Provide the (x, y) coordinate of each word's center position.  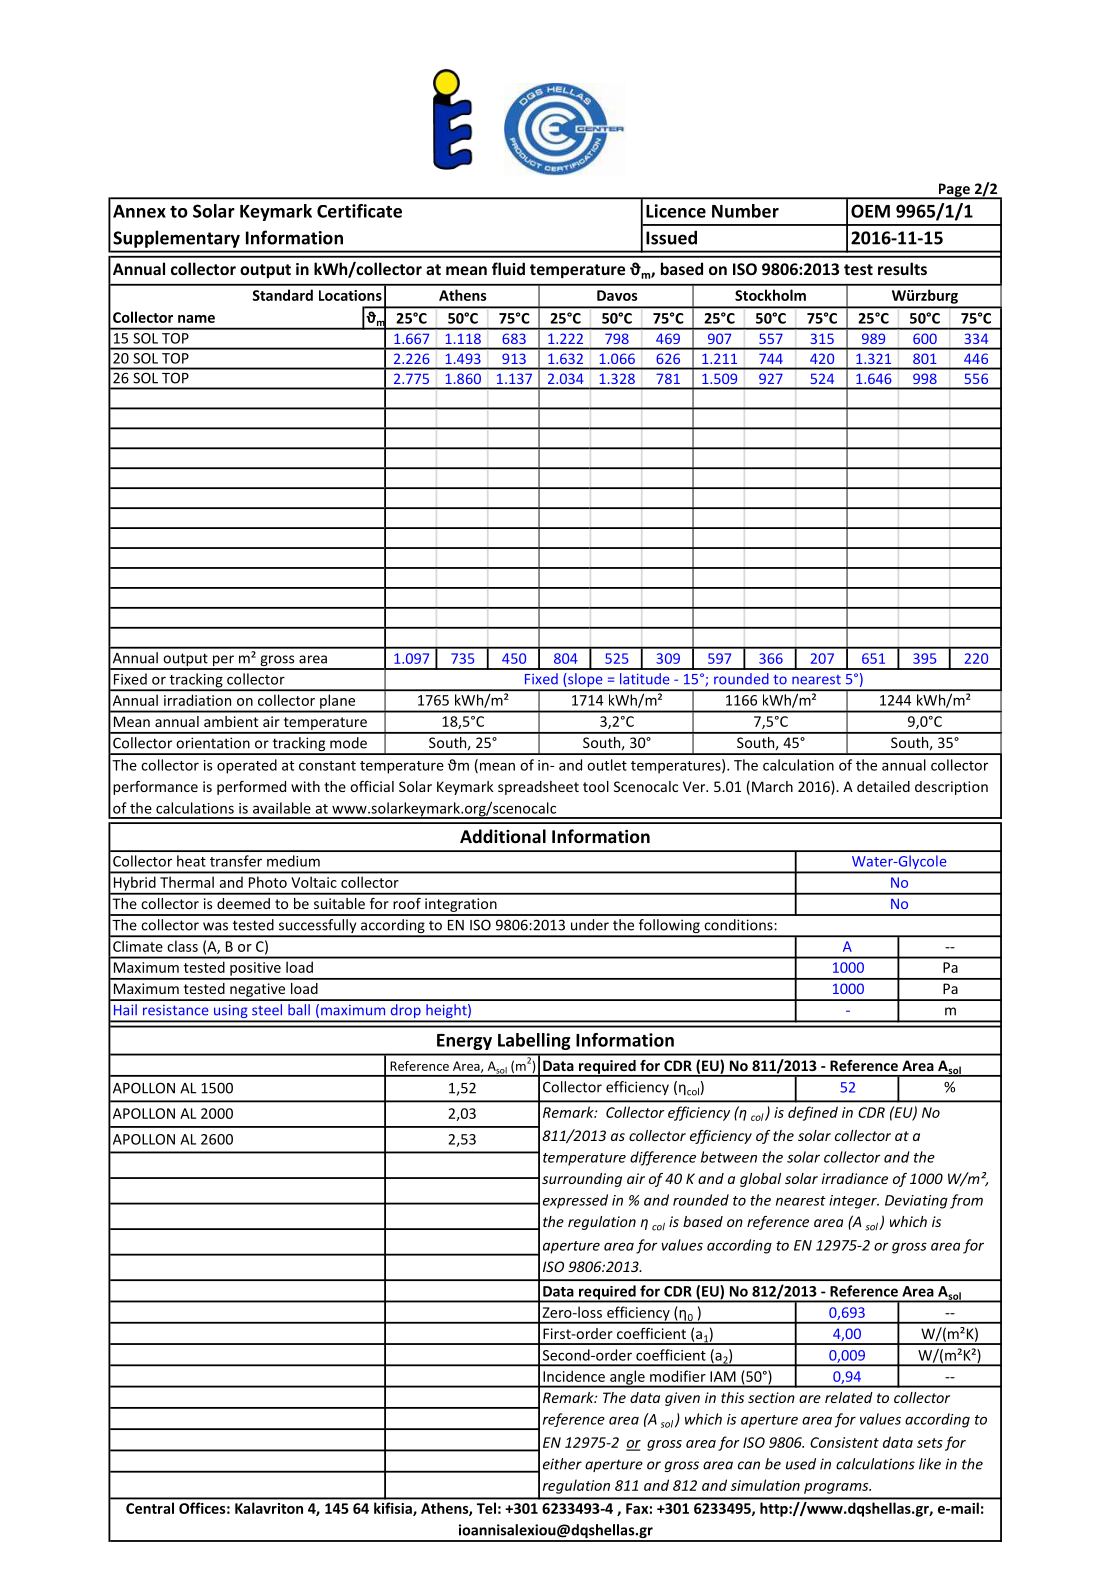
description (951, 788)
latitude (645, 679)
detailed (883, 786)
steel (267, 1010)
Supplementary (176, 239)
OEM (870, 211)
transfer (236, 861)
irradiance (855, 1178)
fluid (508, 268)
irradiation (197, 700)
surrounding (582, 1180)
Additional (503, 836)
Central (150, 1508)
